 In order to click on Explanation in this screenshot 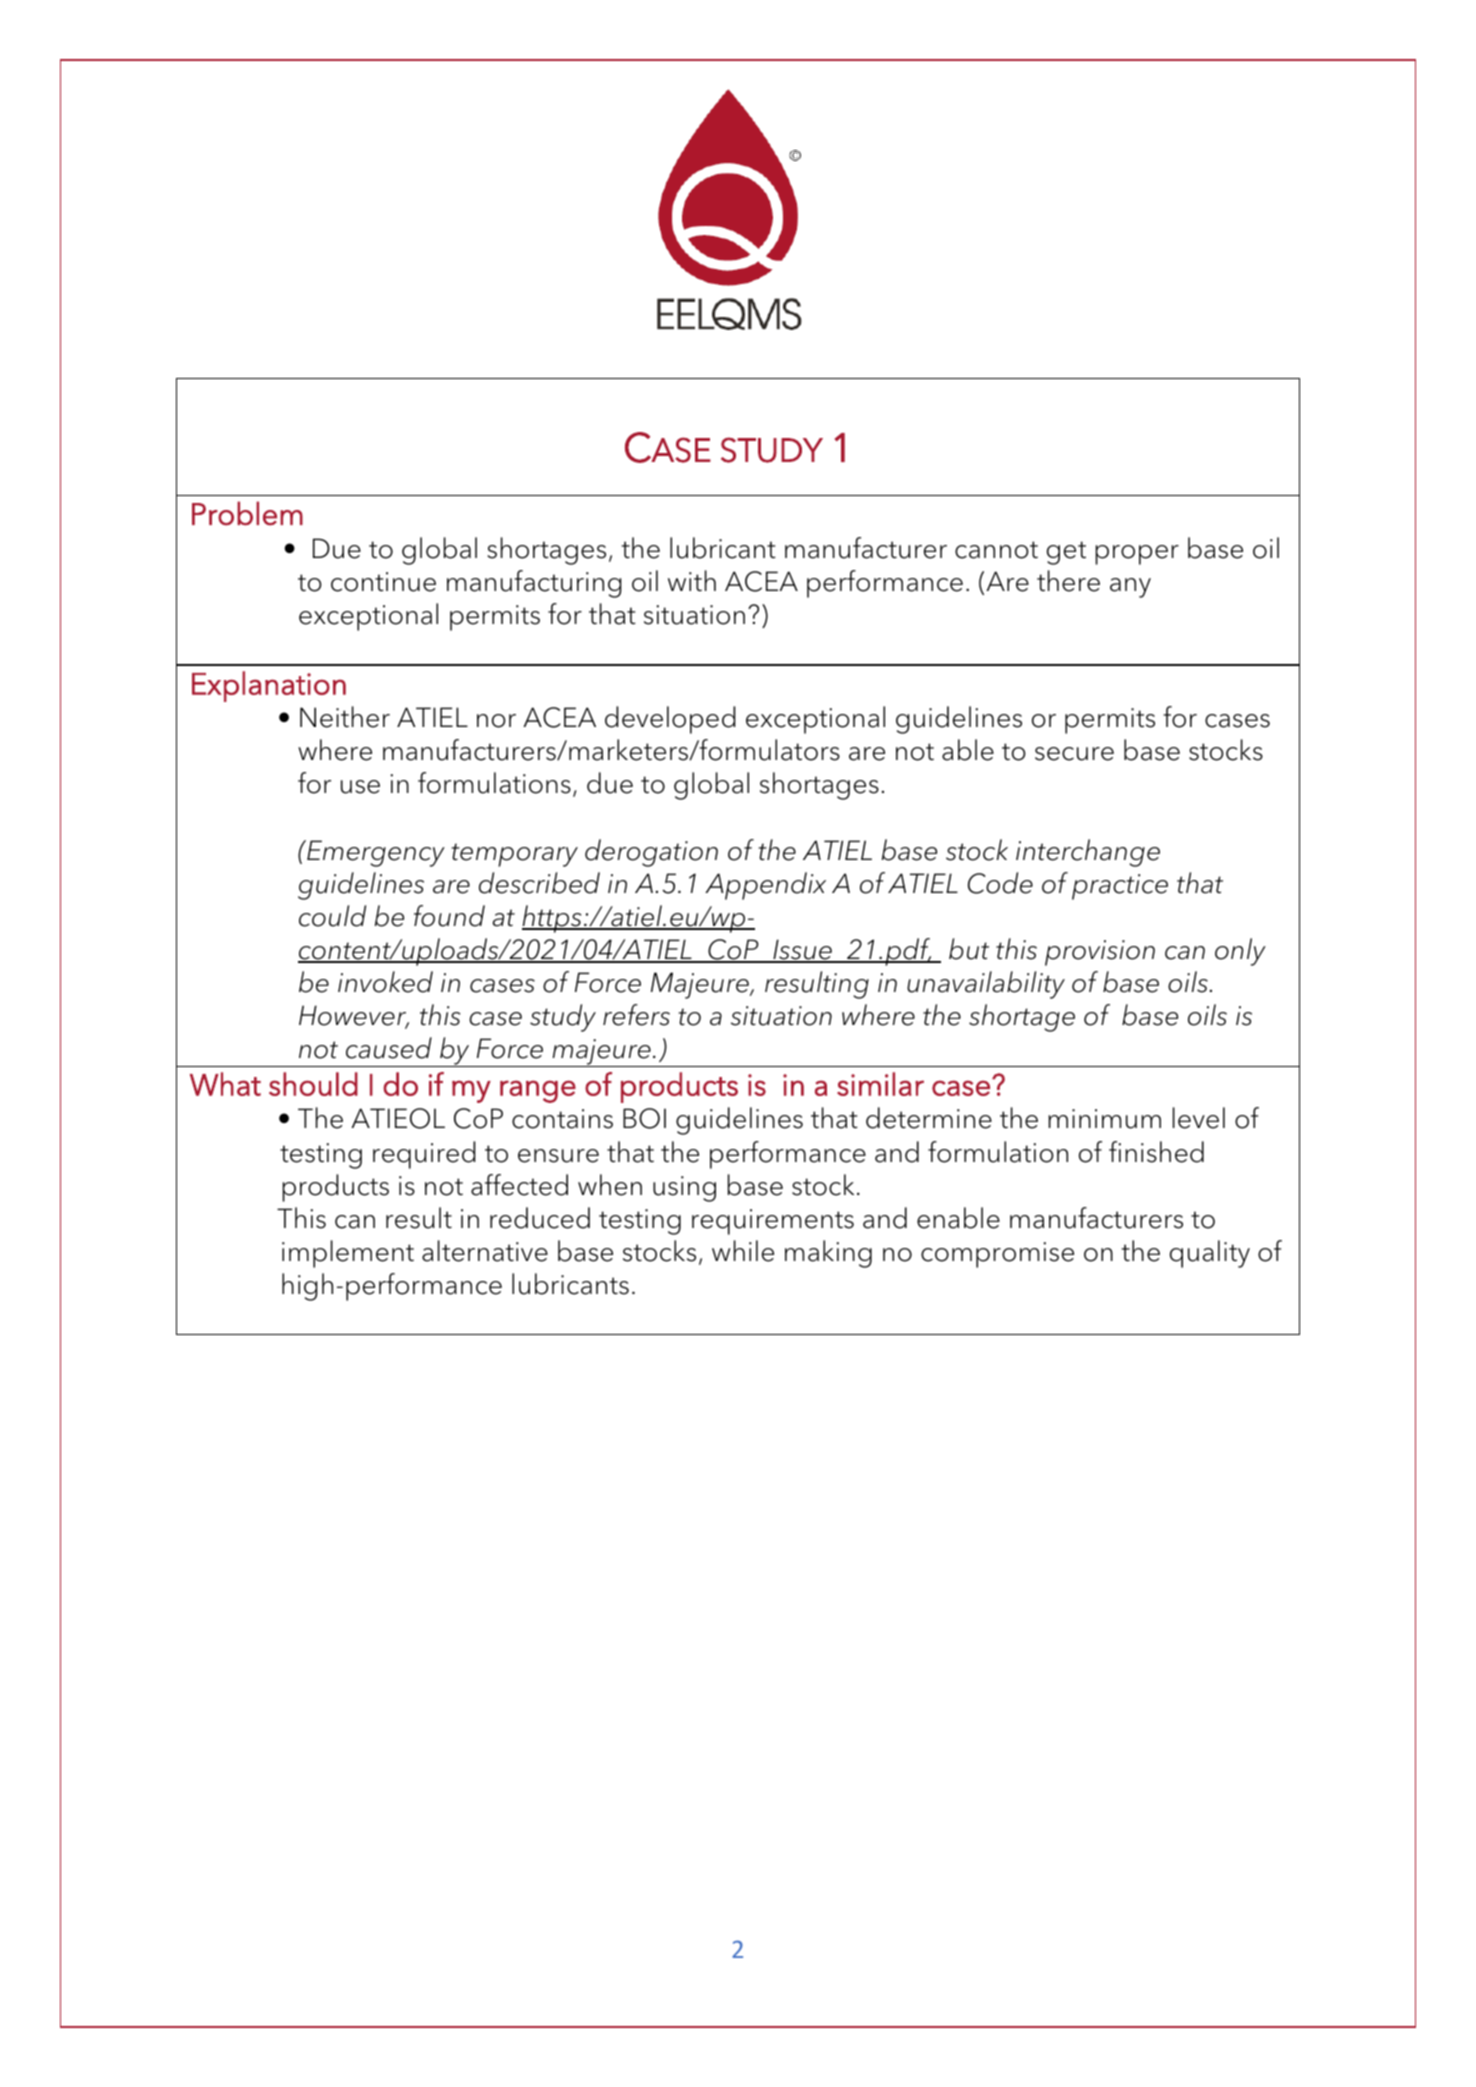, I will do `click(269, 686)`.
